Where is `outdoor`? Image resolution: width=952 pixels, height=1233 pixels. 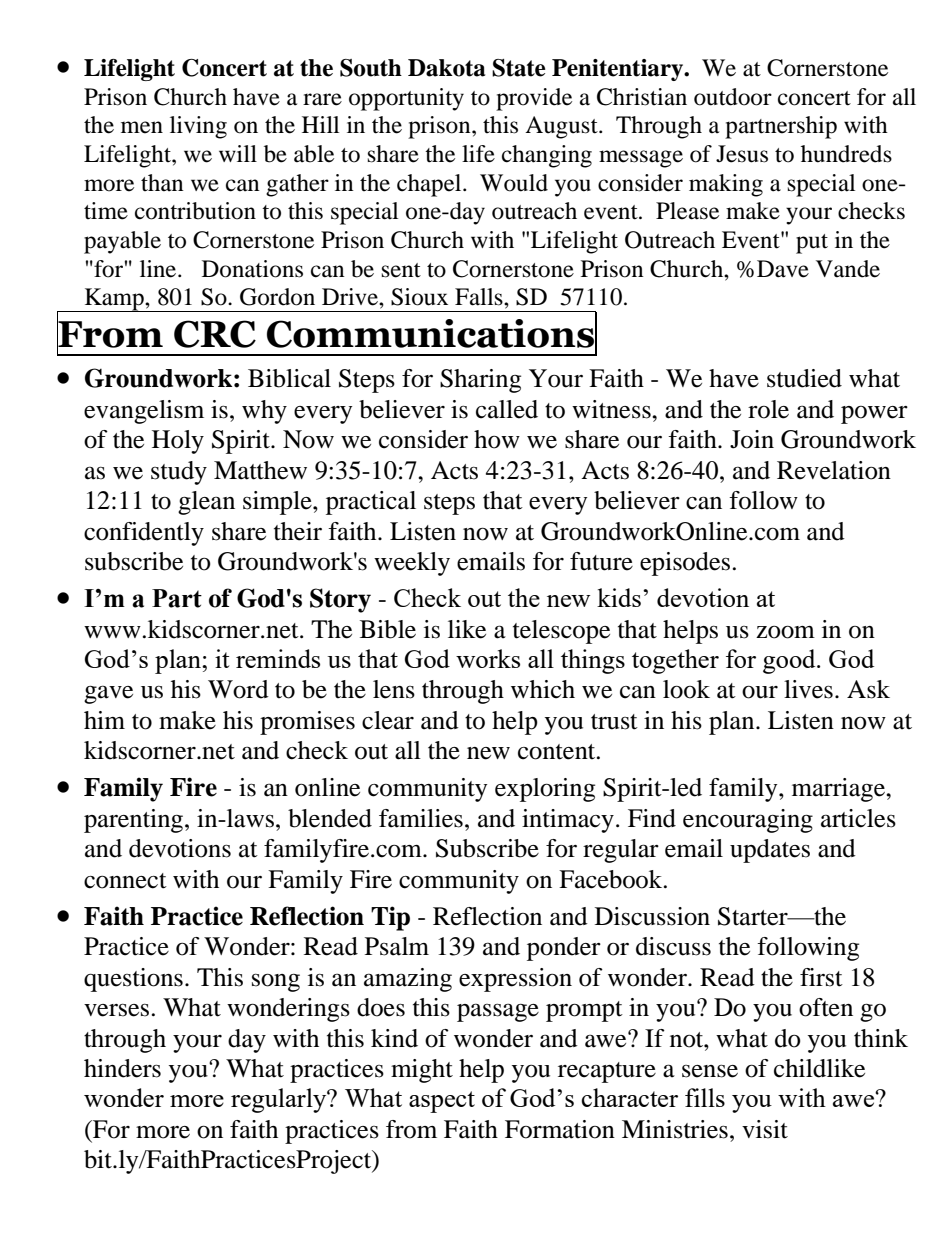
outdoor is located at coordinates (733, 97).
